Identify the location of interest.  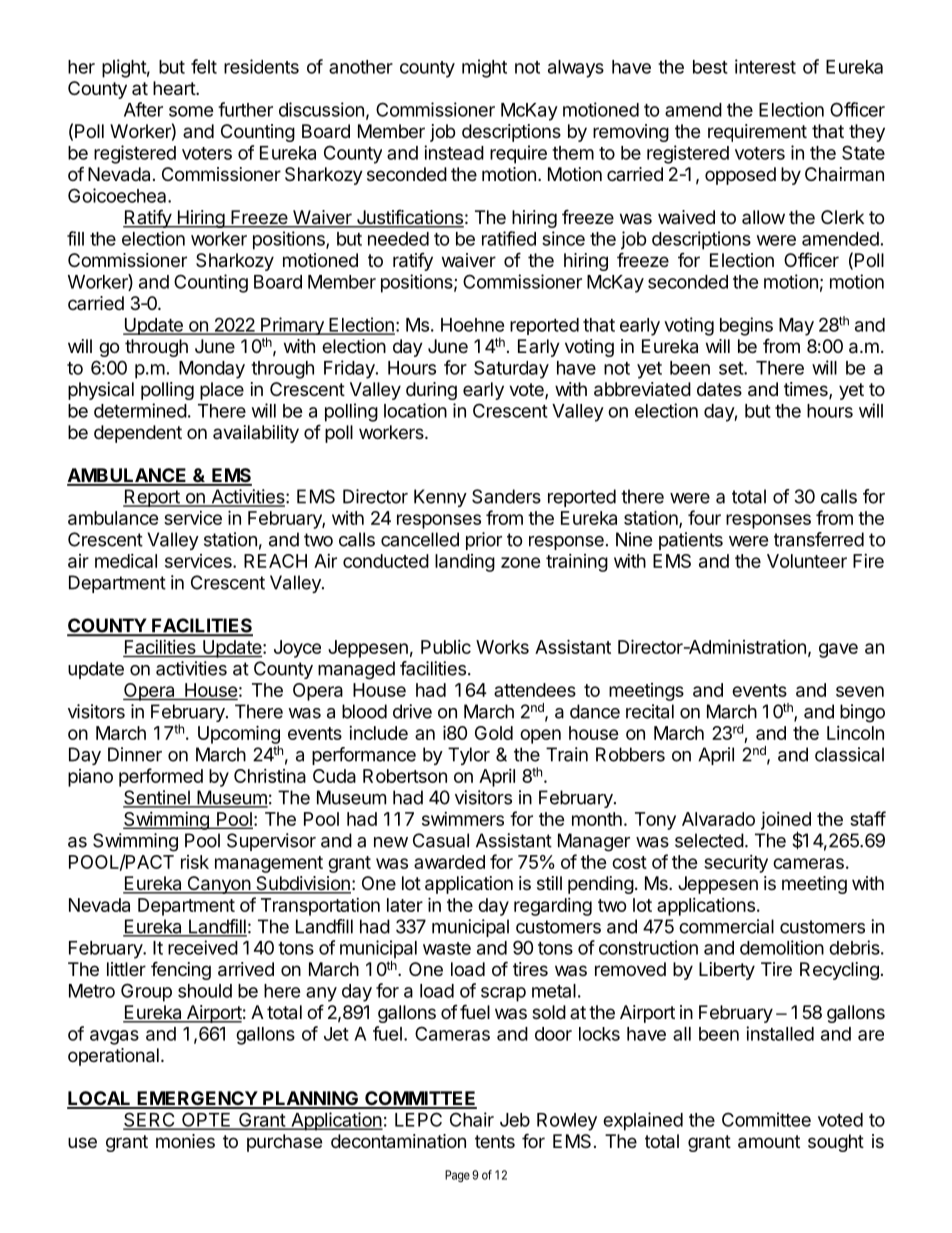
(765, 66).
